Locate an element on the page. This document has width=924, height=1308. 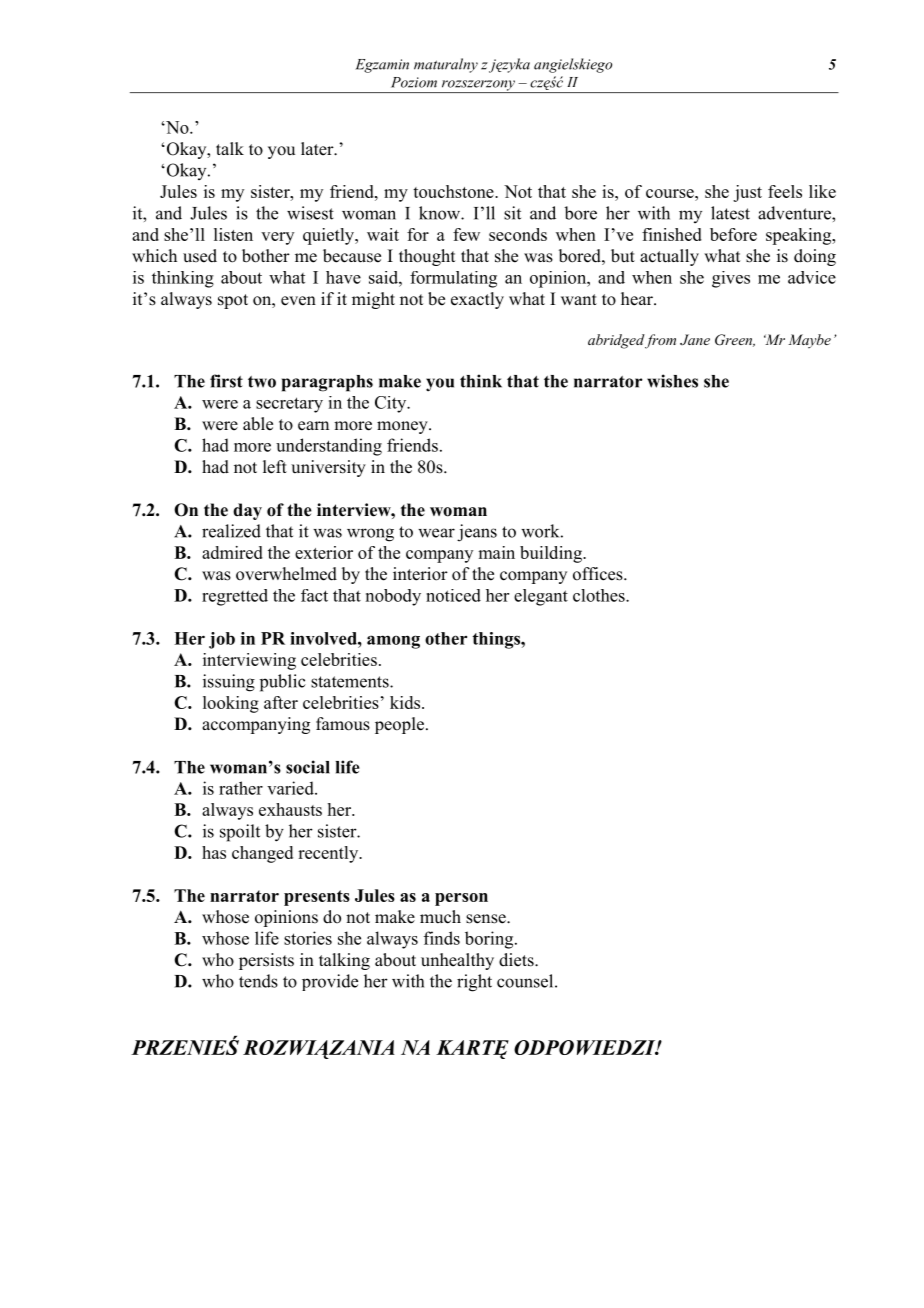
money is located at coordinates (403, 427).
